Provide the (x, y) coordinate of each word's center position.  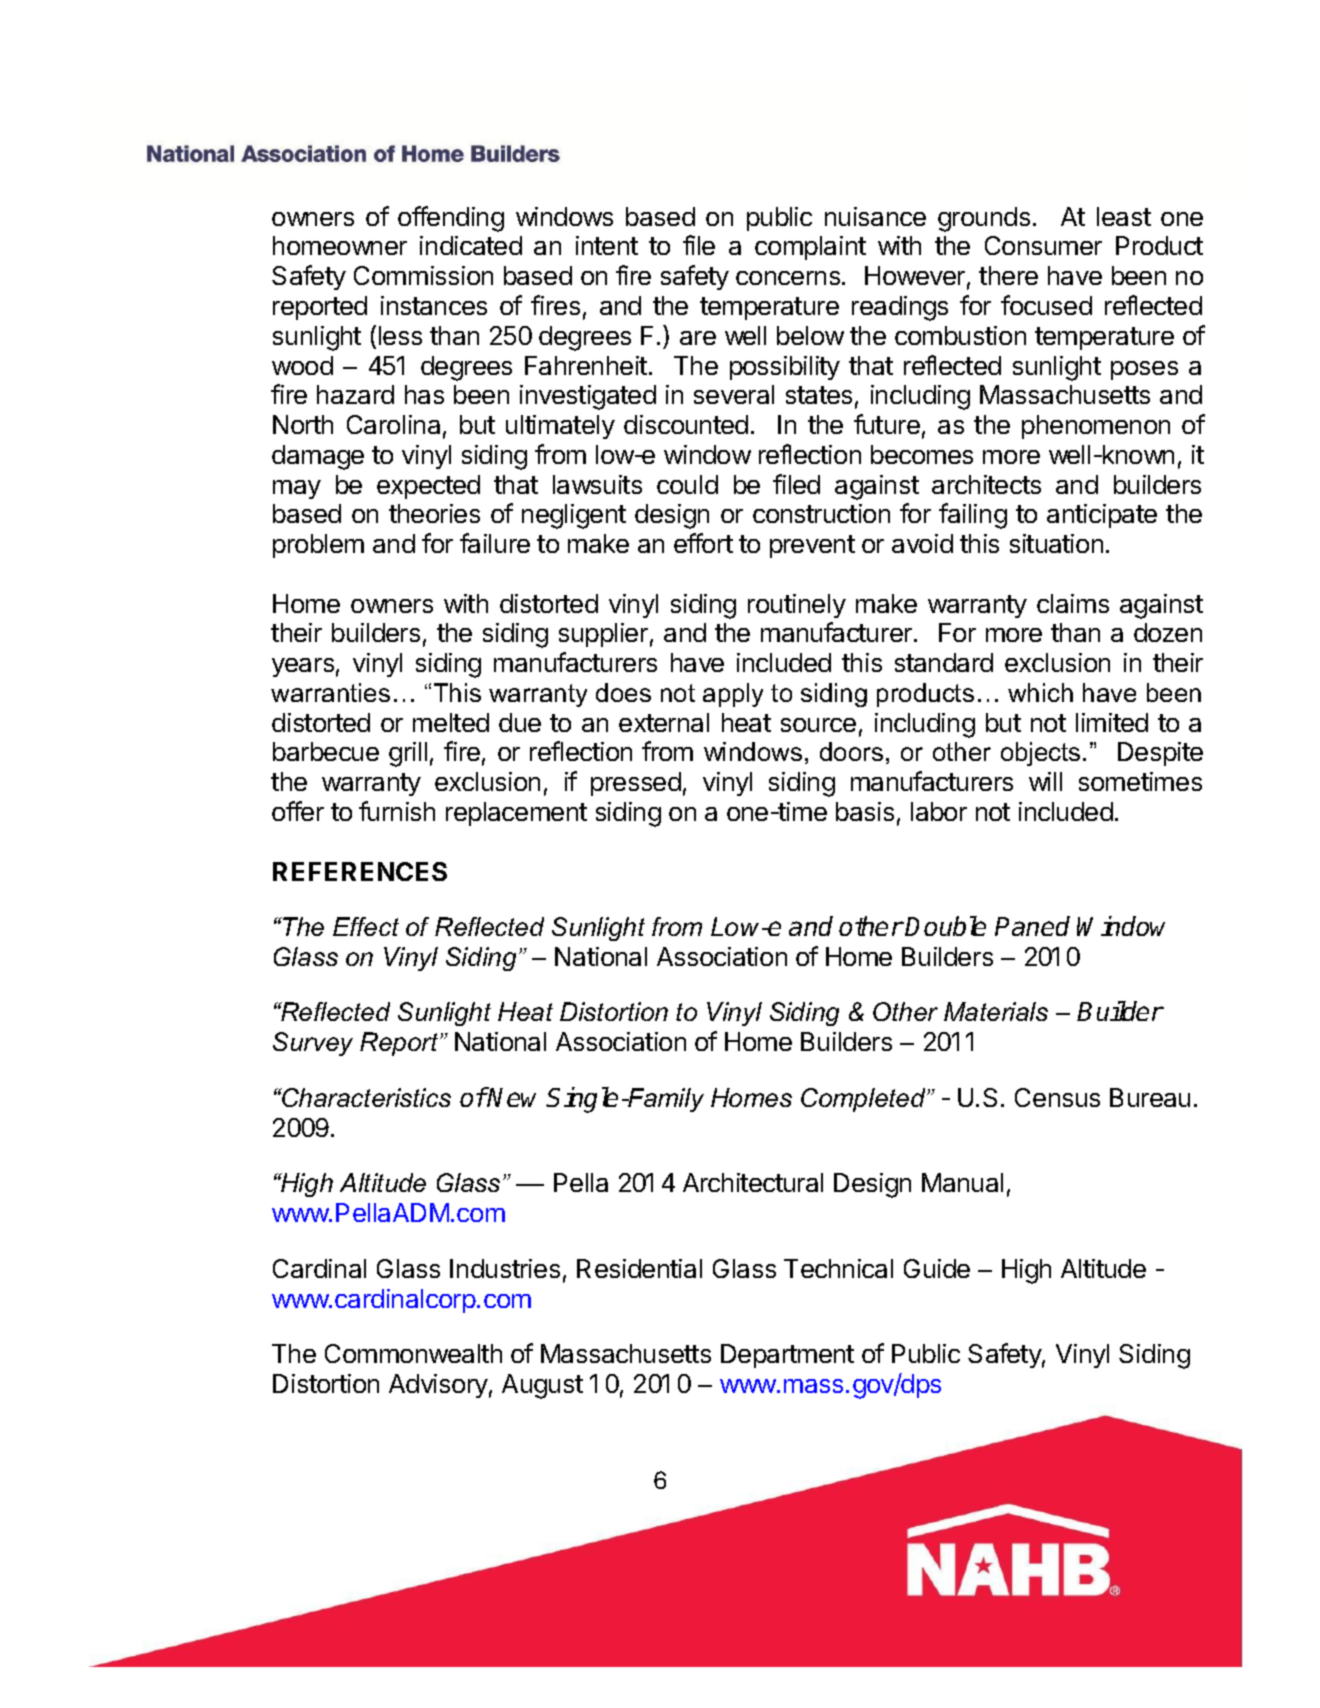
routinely (797, 606)
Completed (864, 1100)
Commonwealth (413, 1353)
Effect (366, 926)
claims (1073, 603)
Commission (423, 275)
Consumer (1043, 245)
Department (787, 1356)
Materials (996, 1011)
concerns (788, 278)
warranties (330, 692)
